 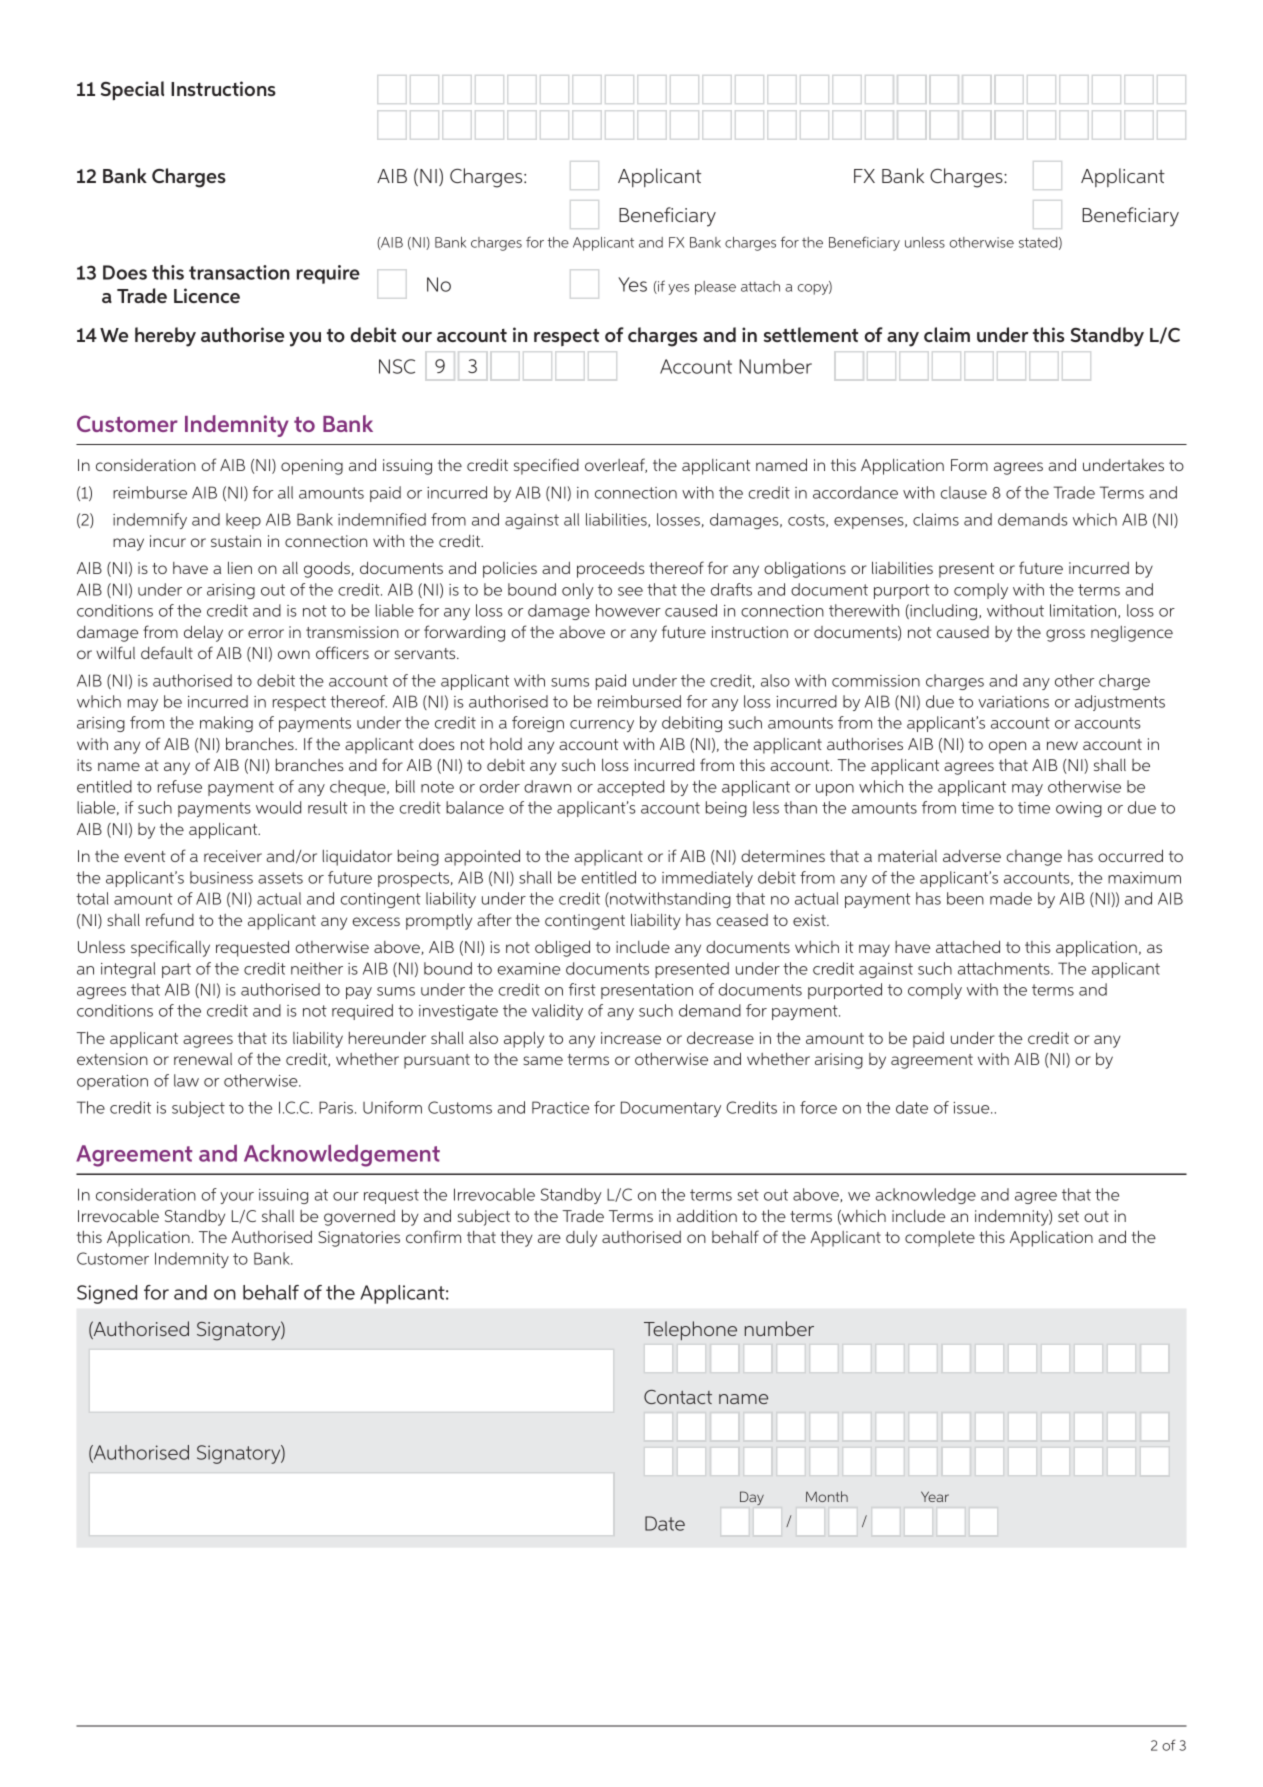 I want to click on Special, so click(x=132, y=90).
